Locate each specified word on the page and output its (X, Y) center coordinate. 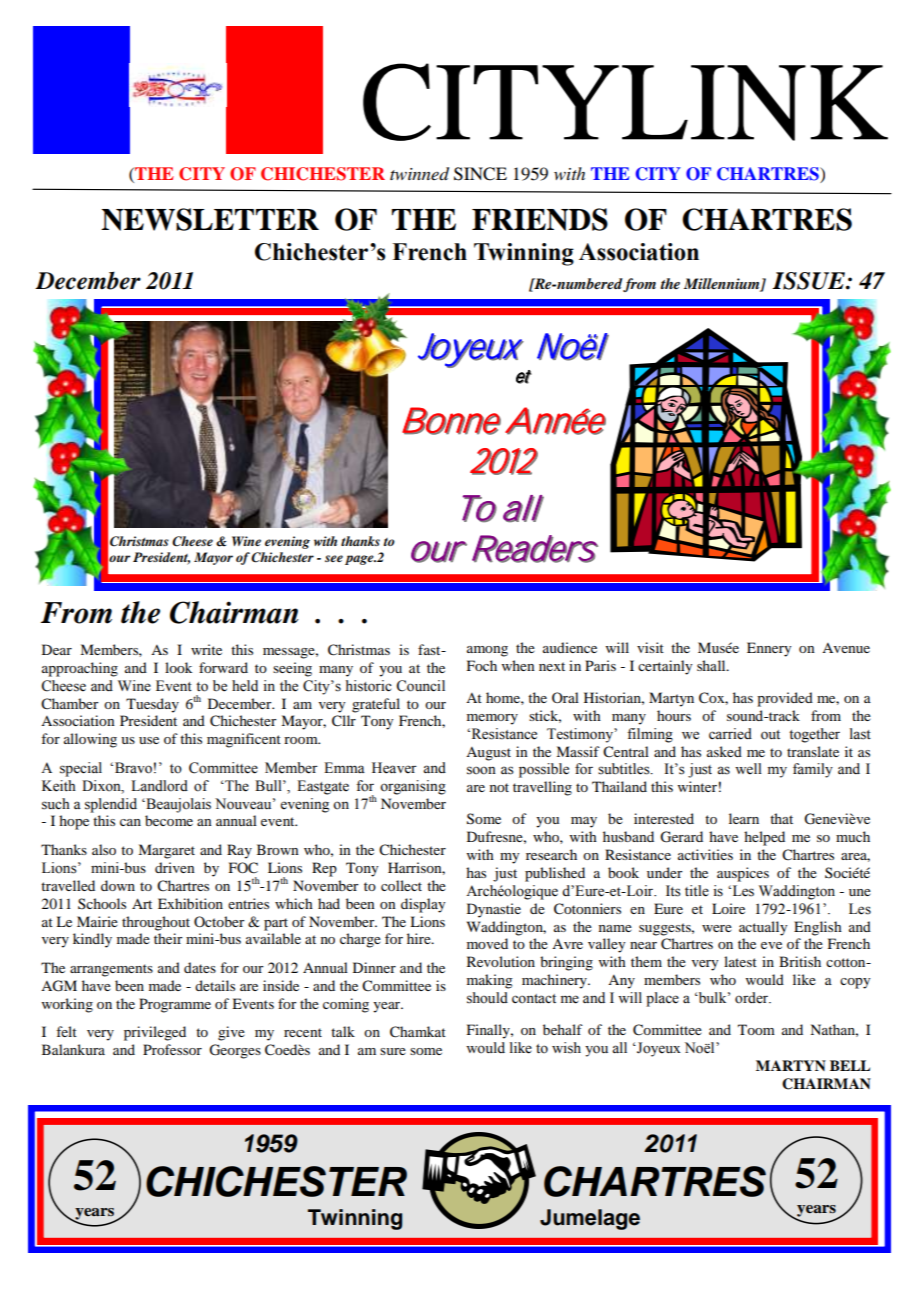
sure (393, 1051)
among (487, 651)
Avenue (846, 648)
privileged (155, 1033)
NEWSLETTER (210, 219)
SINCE (480, 174)
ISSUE (809, 281)
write (206, 649)
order (753, 998)
